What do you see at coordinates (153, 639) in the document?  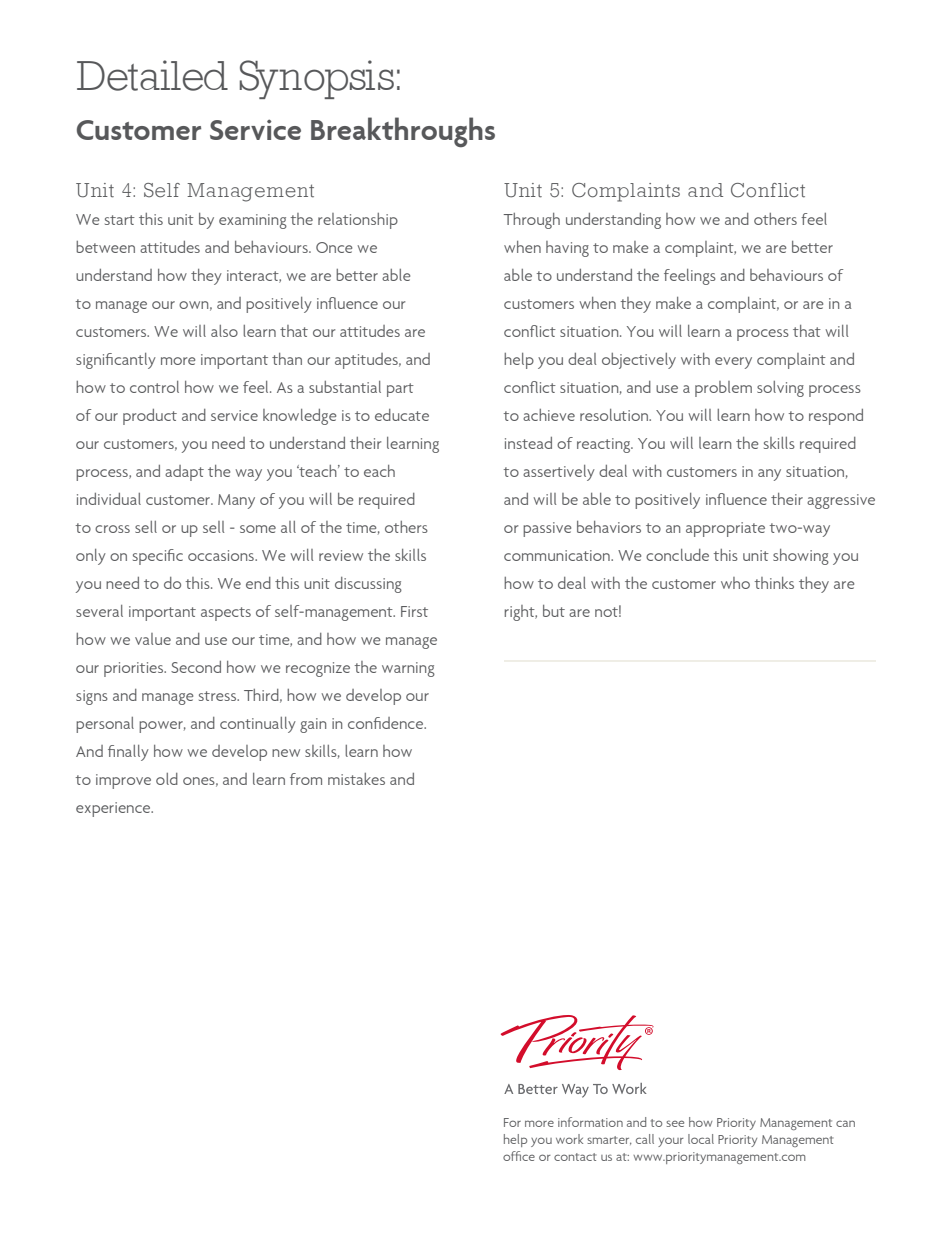 I see `value` at bounding box center [153, 639].
